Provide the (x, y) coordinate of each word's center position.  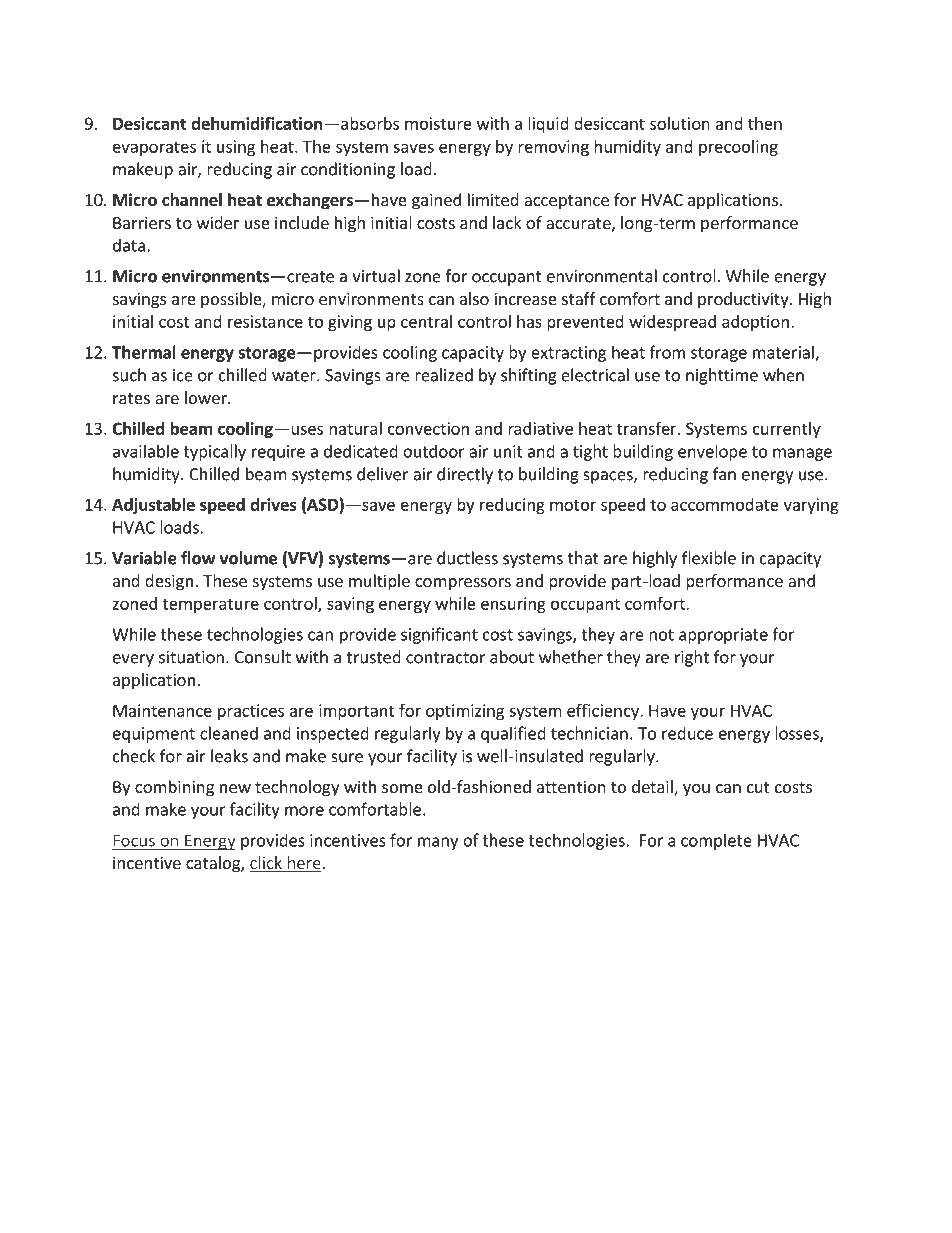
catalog (214, 864)
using (236, 148)
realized (444, 375)
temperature (211, 605)
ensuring (513, 605)
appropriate (723, 636)
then (765, 123)
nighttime (722, 376)
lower (207, 397)
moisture (438, 123)
